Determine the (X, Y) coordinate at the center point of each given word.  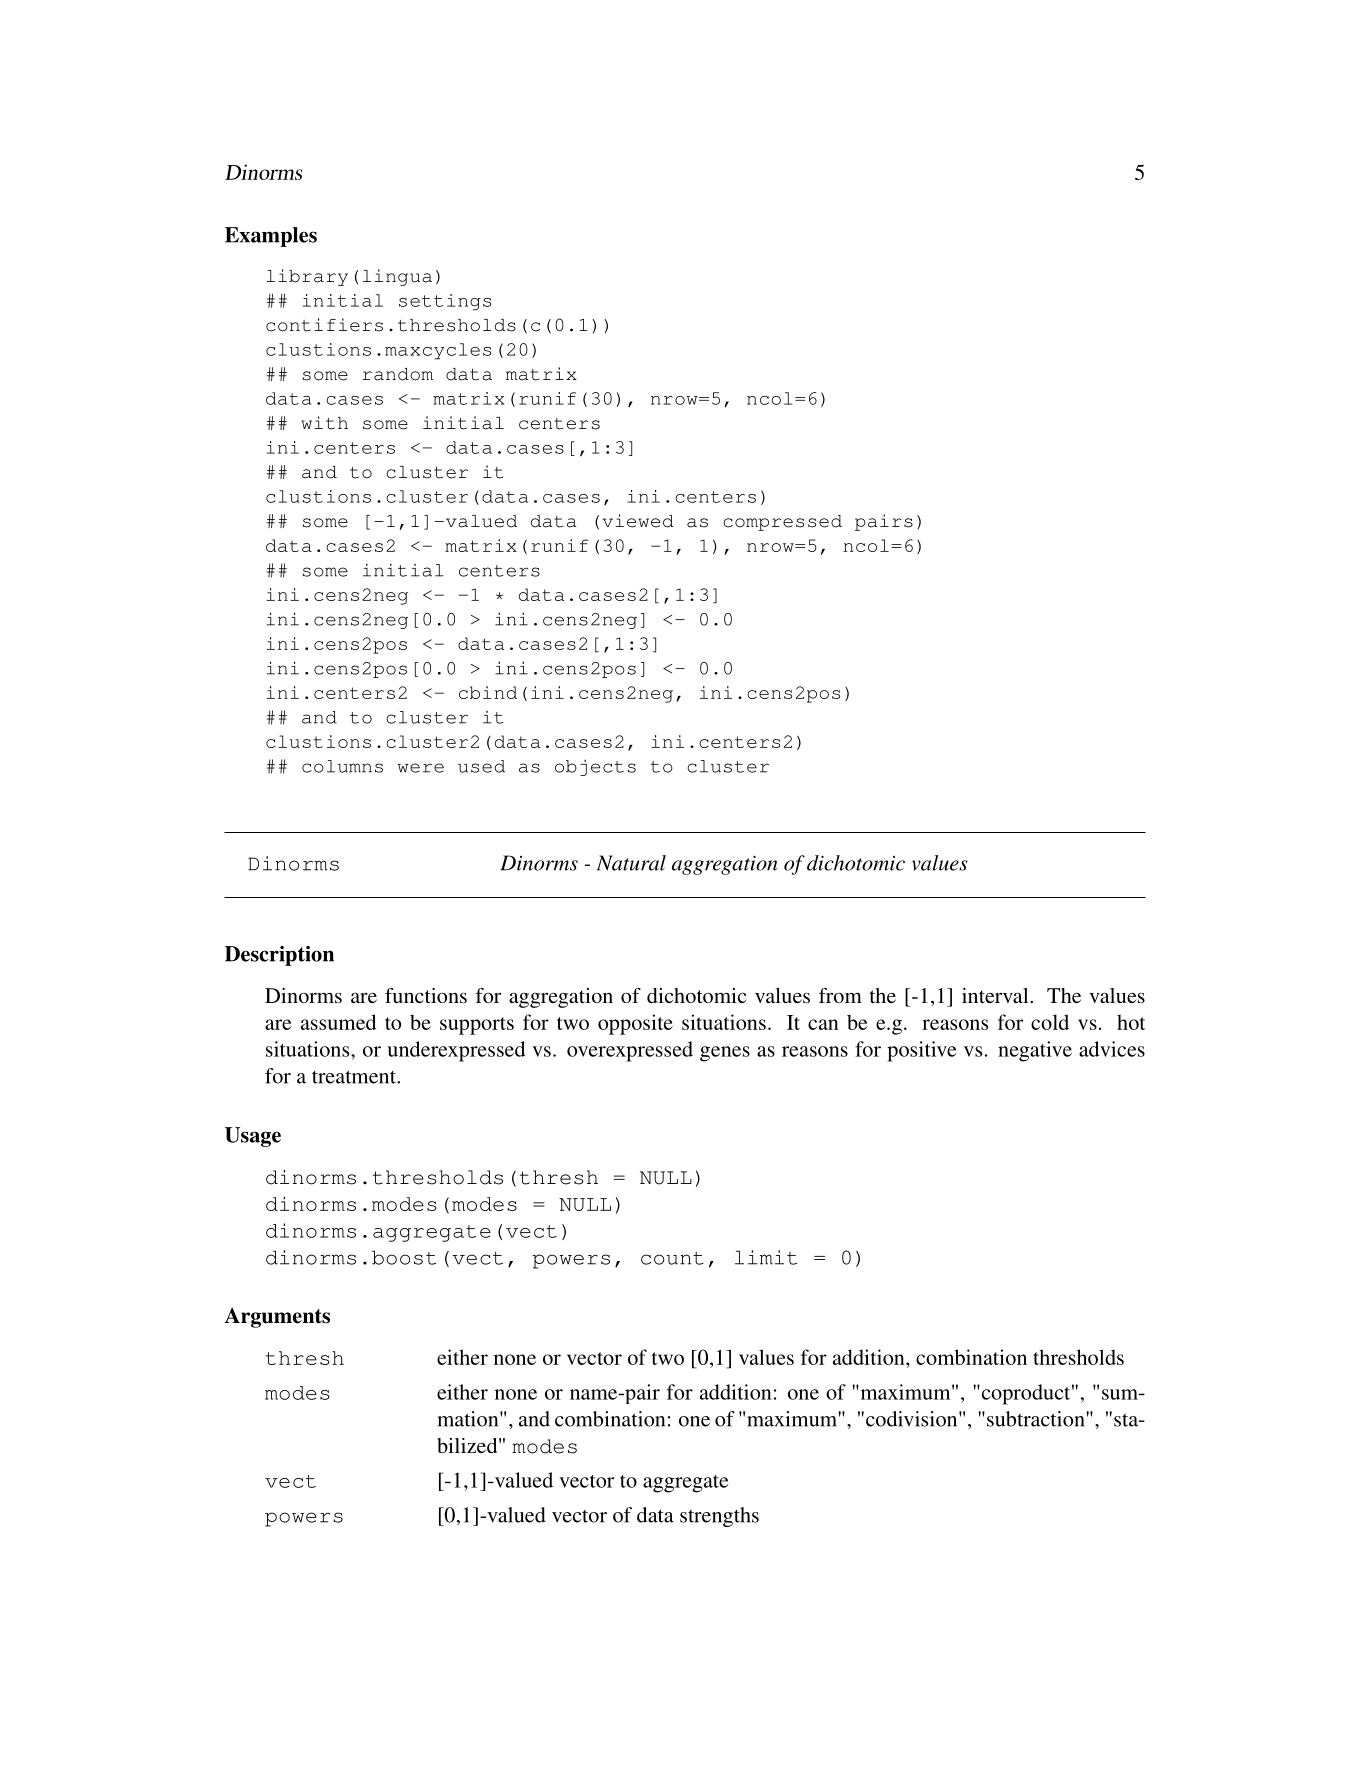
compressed (782, 523)
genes (725, 1054)
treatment (355, 1077)
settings (445, 302)
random (398, 374)
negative (1035, 1051)
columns (342, 766)
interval (996, 995)
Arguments (277, 1317)
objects (595, 767)
